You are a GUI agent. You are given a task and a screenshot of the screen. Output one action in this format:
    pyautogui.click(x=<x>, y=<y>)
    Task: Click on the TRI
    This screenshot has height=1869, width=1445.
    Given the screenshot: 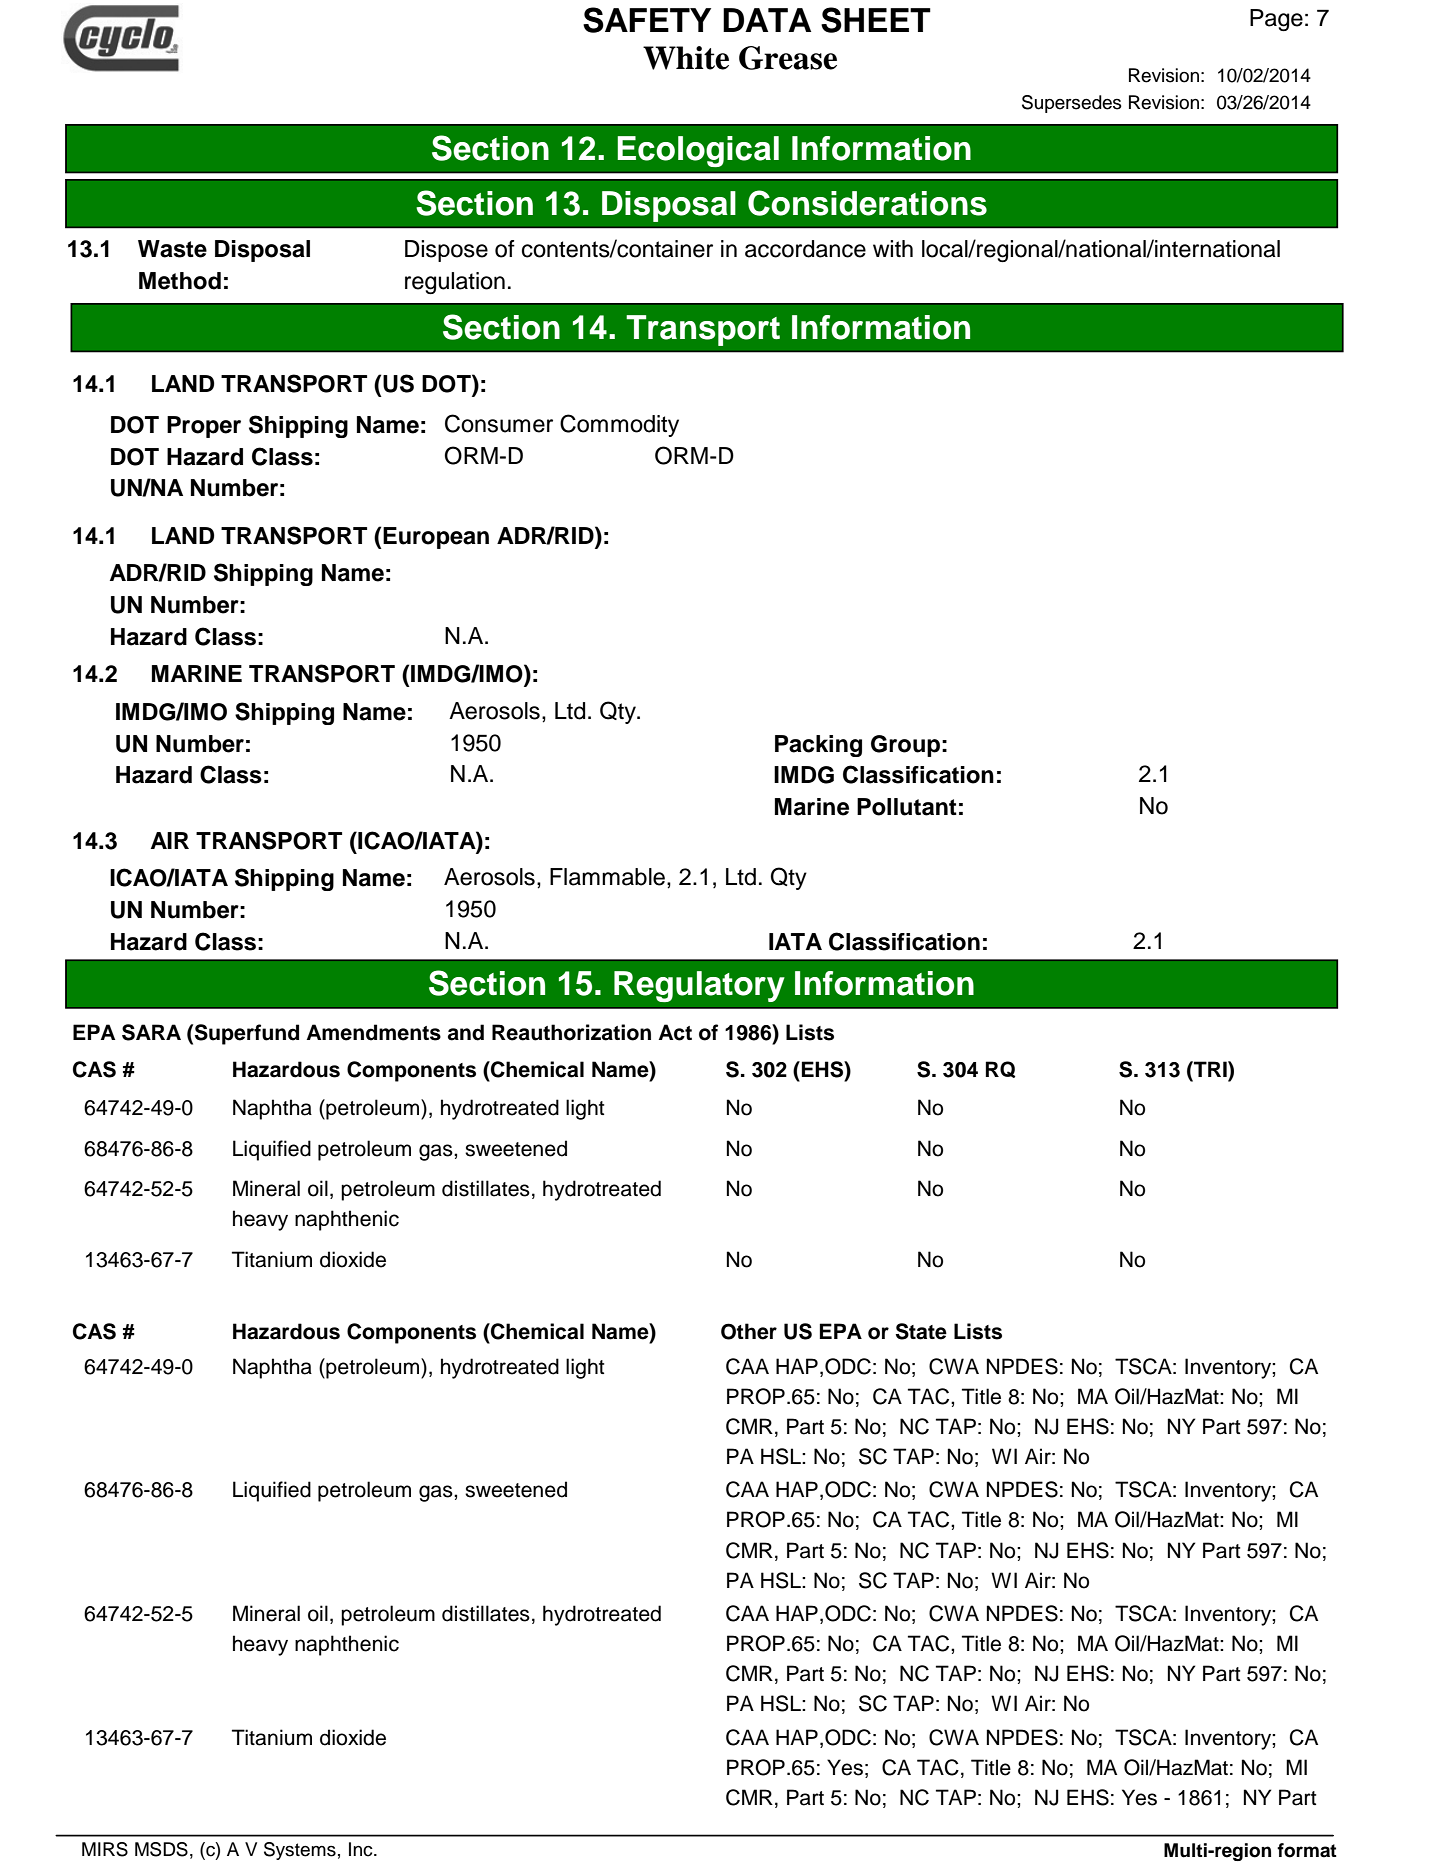 What is the action you would take?
    pyautogui.click(x=1210, y=1069)
